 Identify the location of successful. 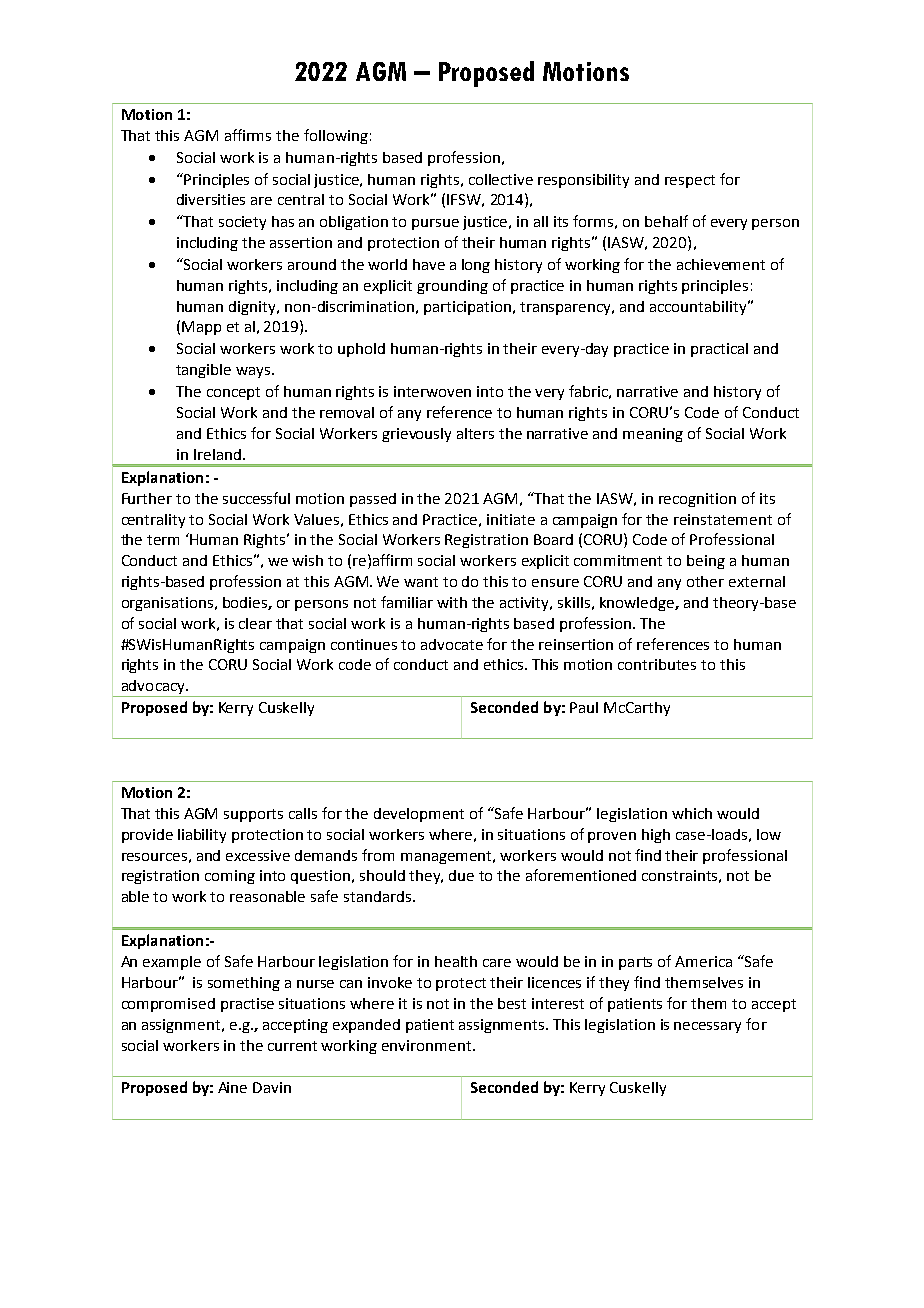
(256, 498).
